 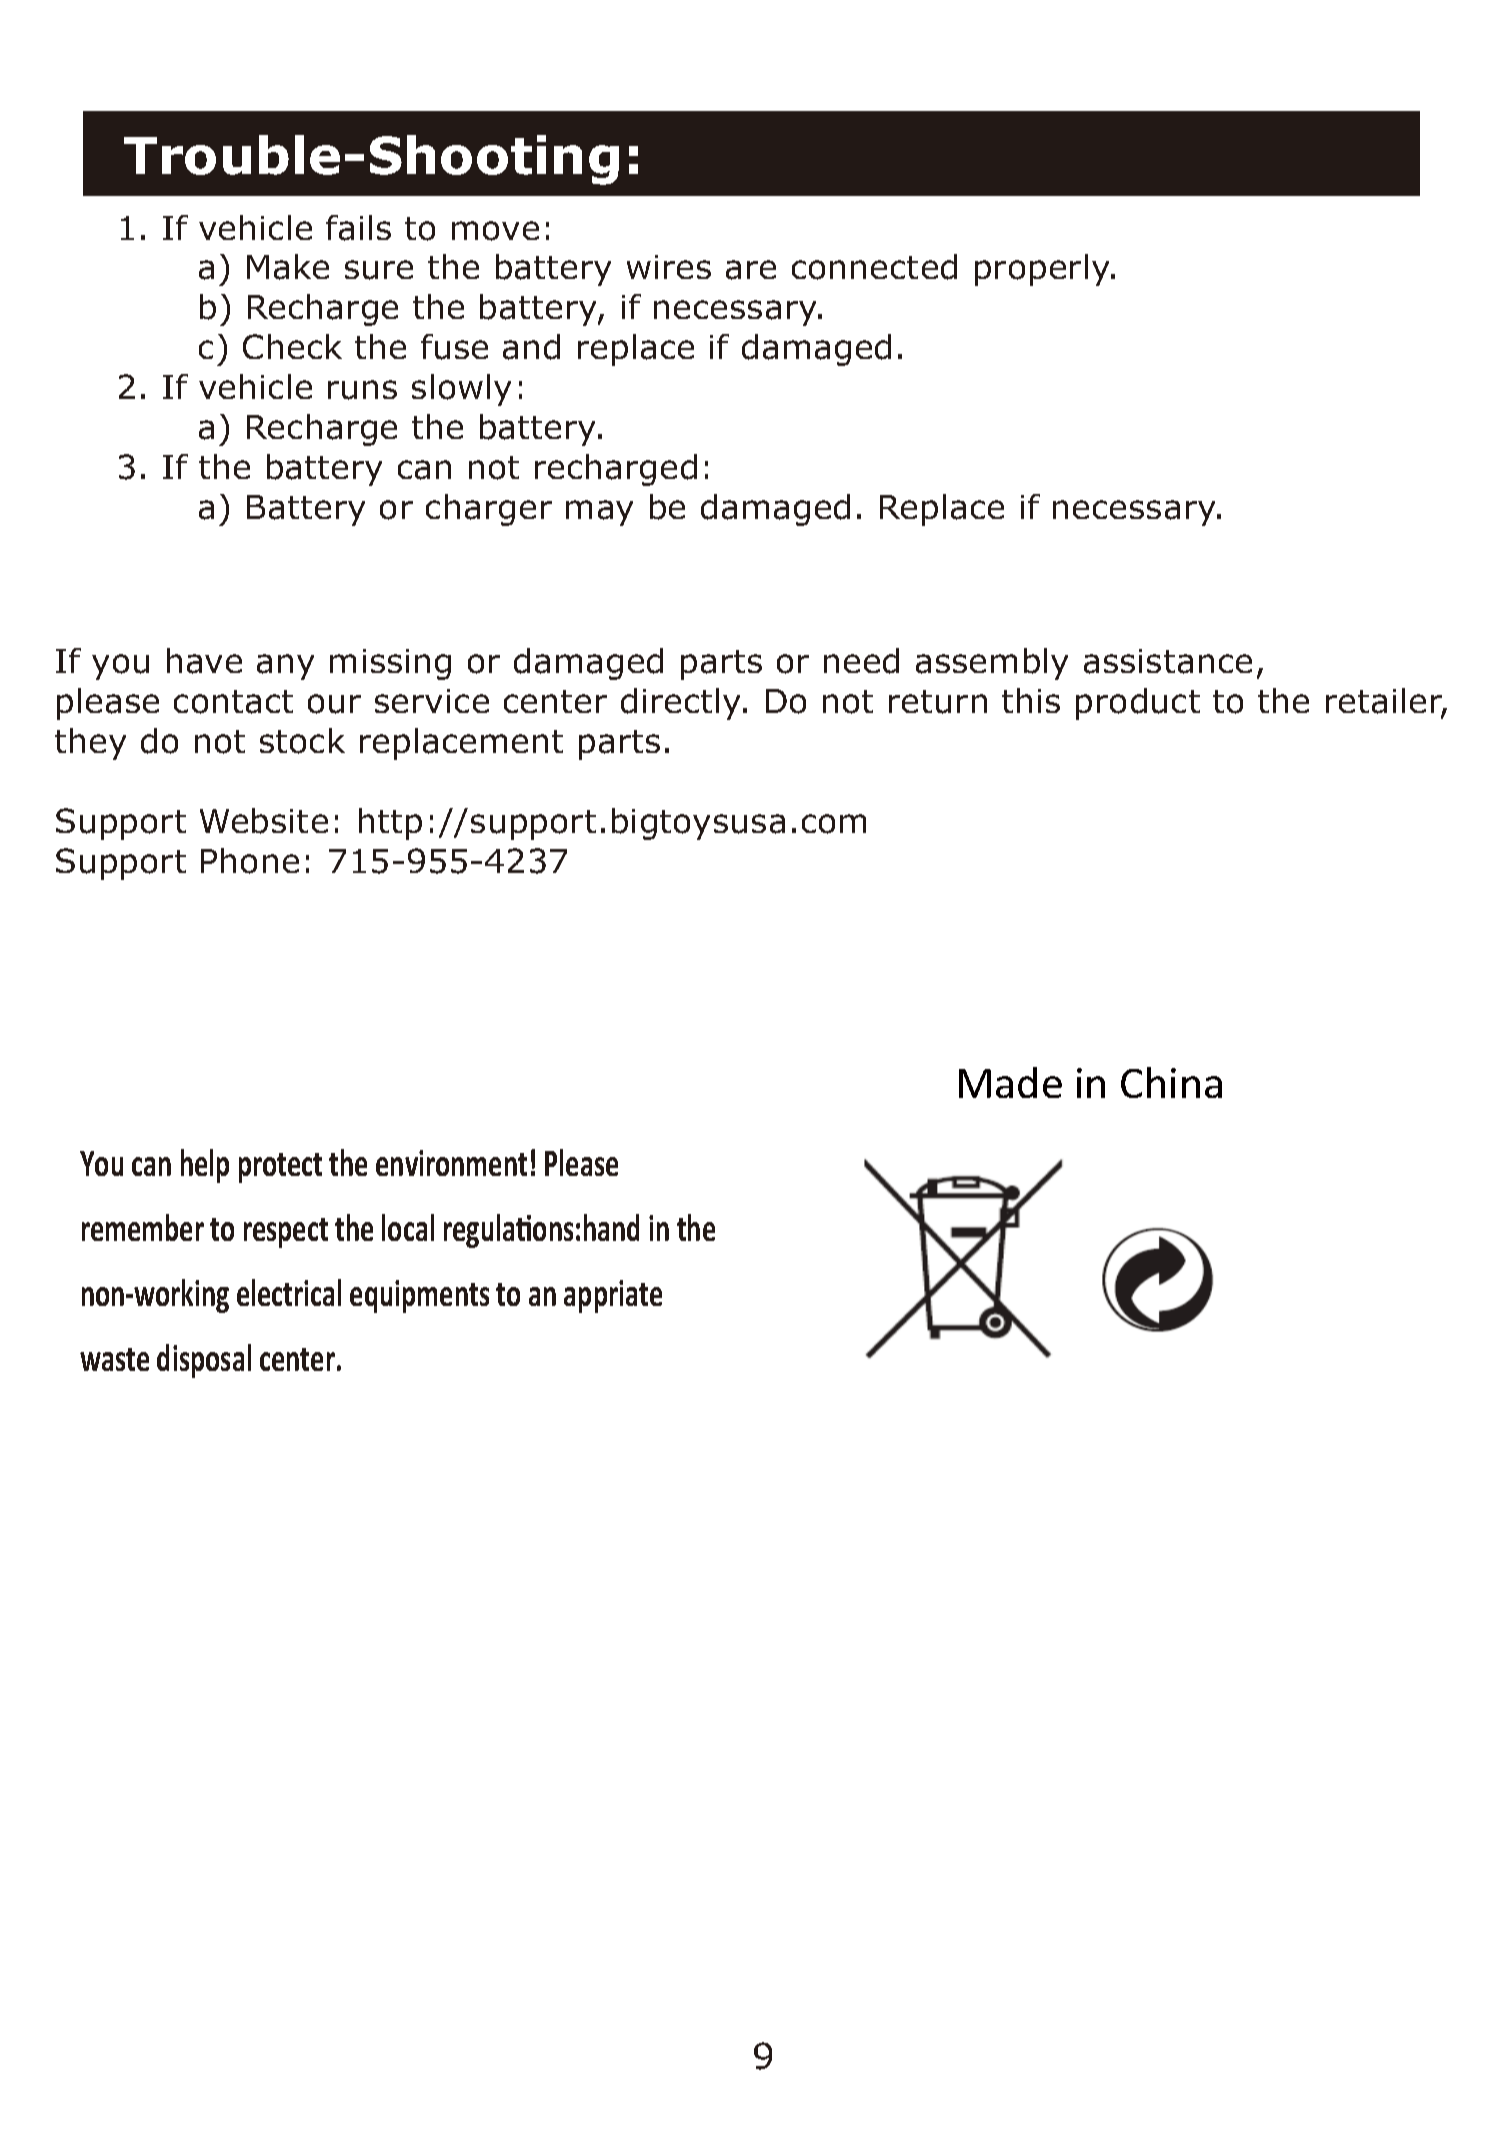 What do you see at coordinates (1171, 1082) in the screenshot?
I see `China` at bounding box center [1171, 1082].
